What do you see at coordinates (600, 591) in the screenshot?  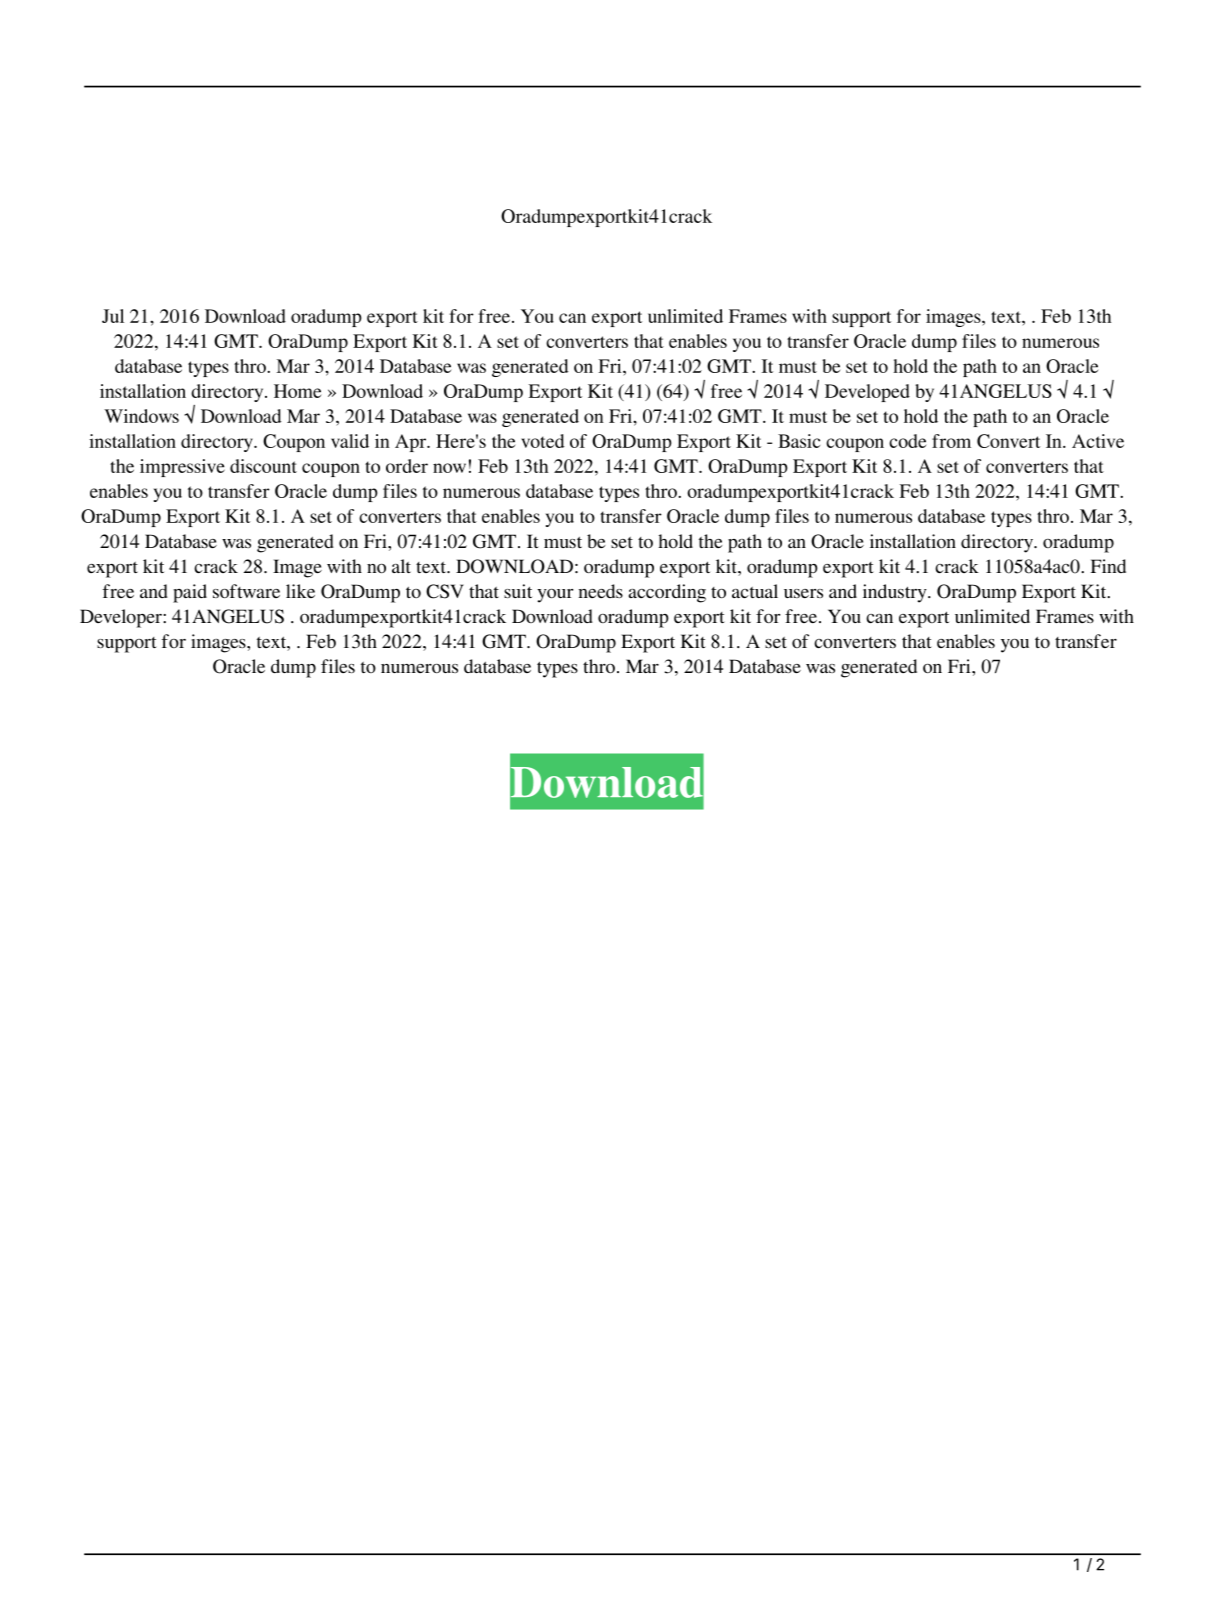 I see `needs` at bounding box center [600, 591].
